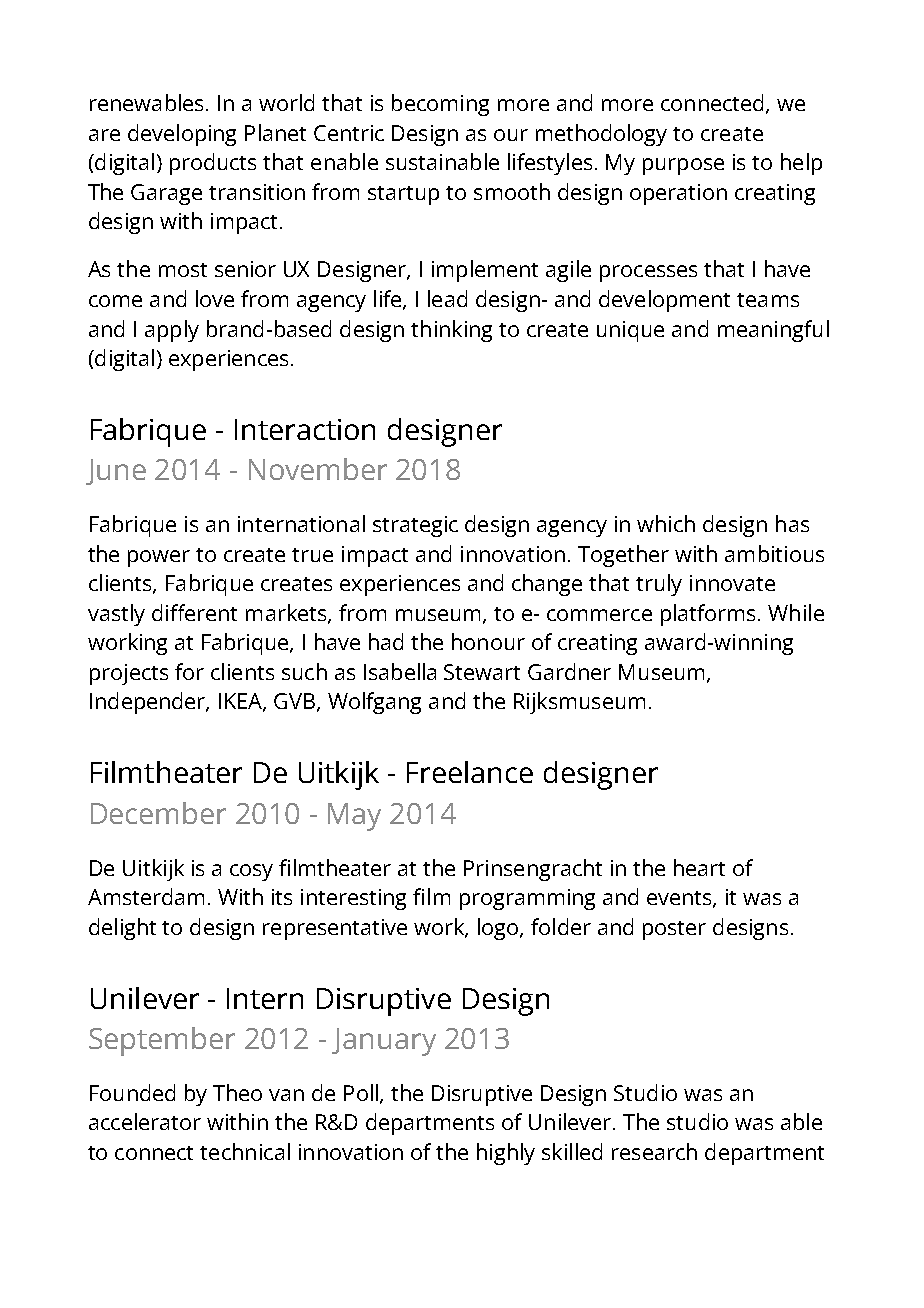 The image size is (924, 1308). Describe the element at coordinates (488, 641) in the page. I see `honour` at that location.
